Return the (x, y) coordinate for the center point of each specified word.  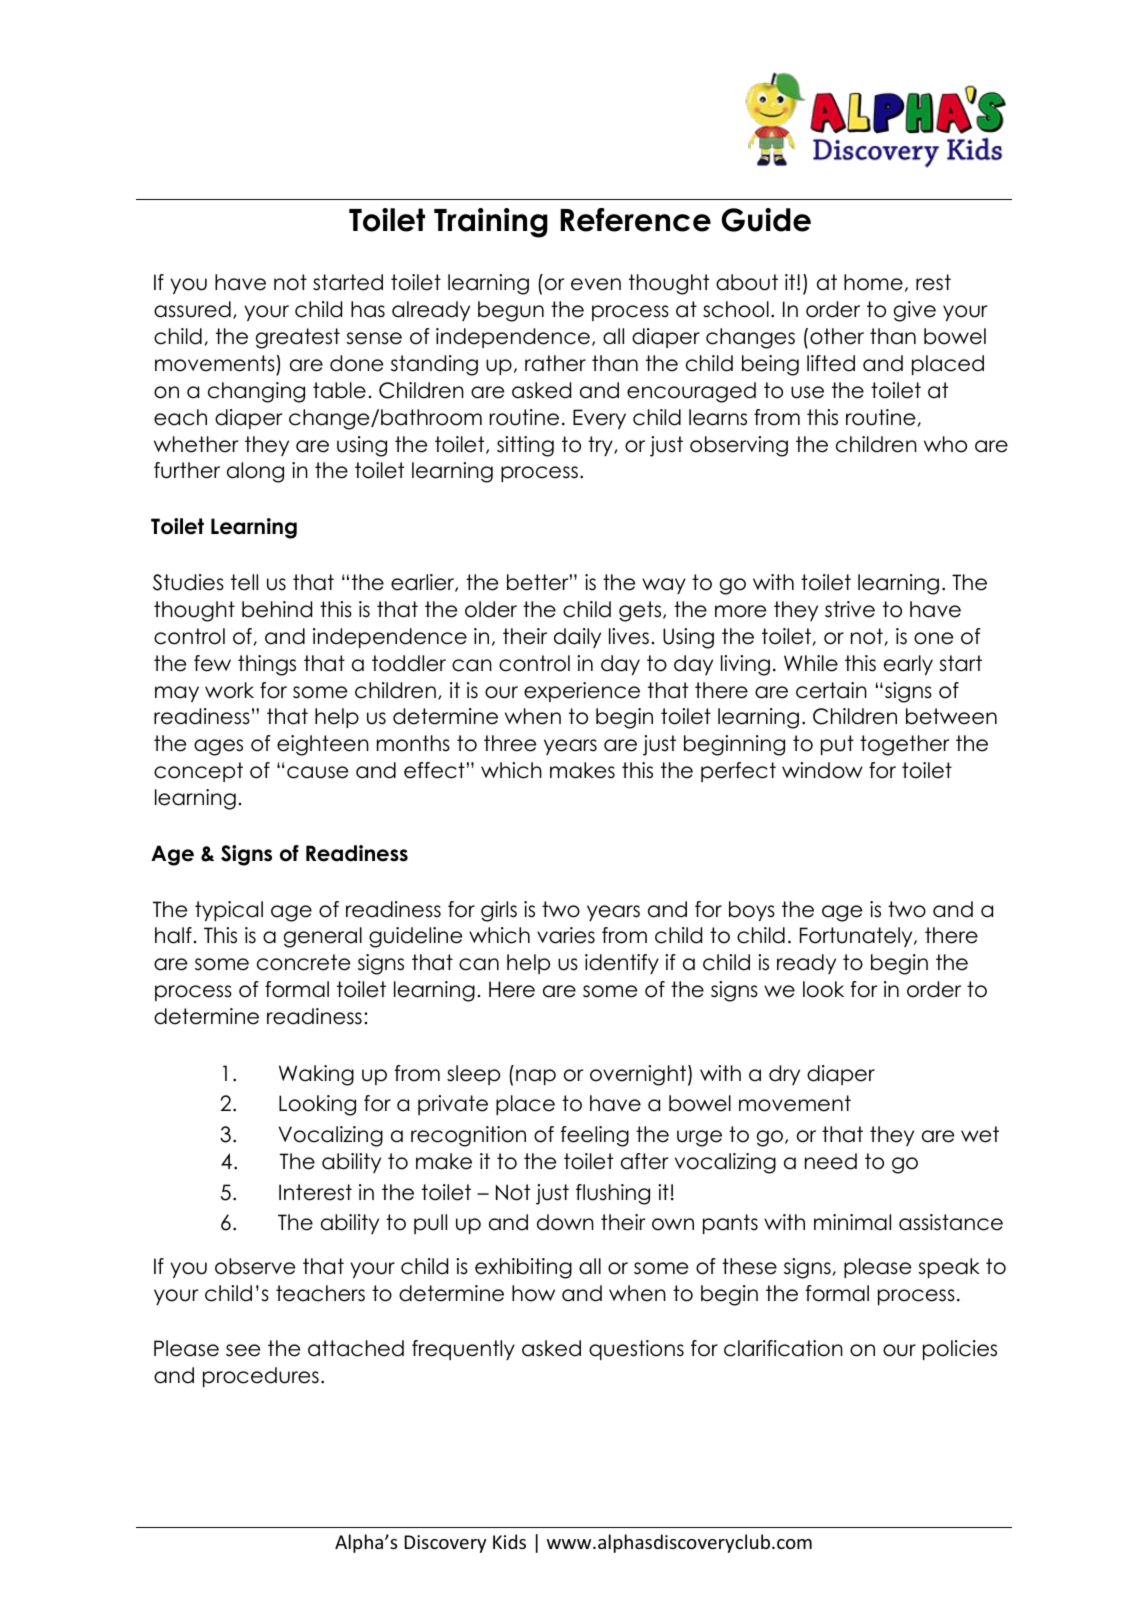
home (873, 282)
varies (566, 935)
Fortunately (857, 937)
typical (229, 911)
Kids (509, 1541)
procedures (261, 1377)
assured (192, 309)
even (596, 284)
